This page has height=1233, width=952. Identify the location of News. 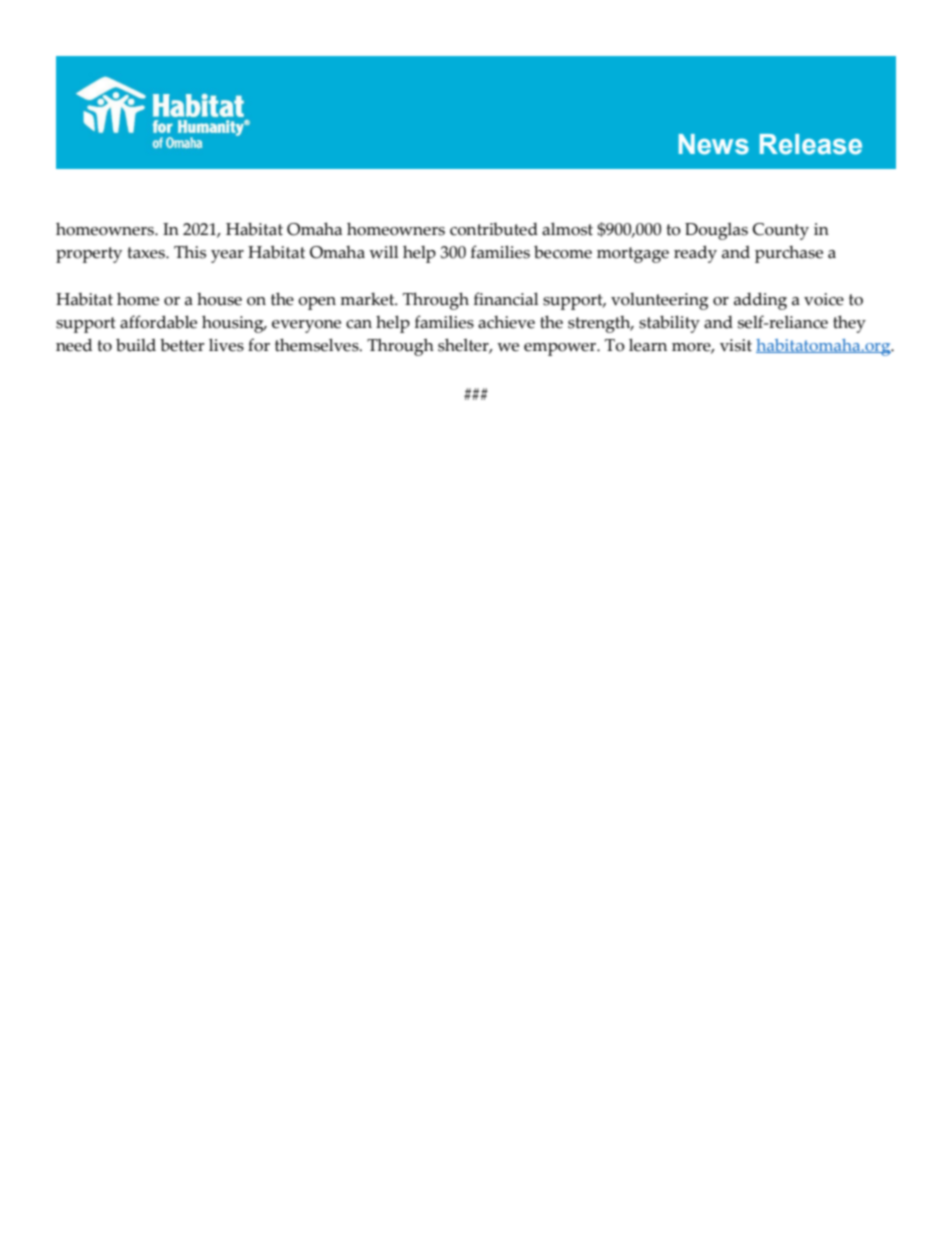
(714, 144).
